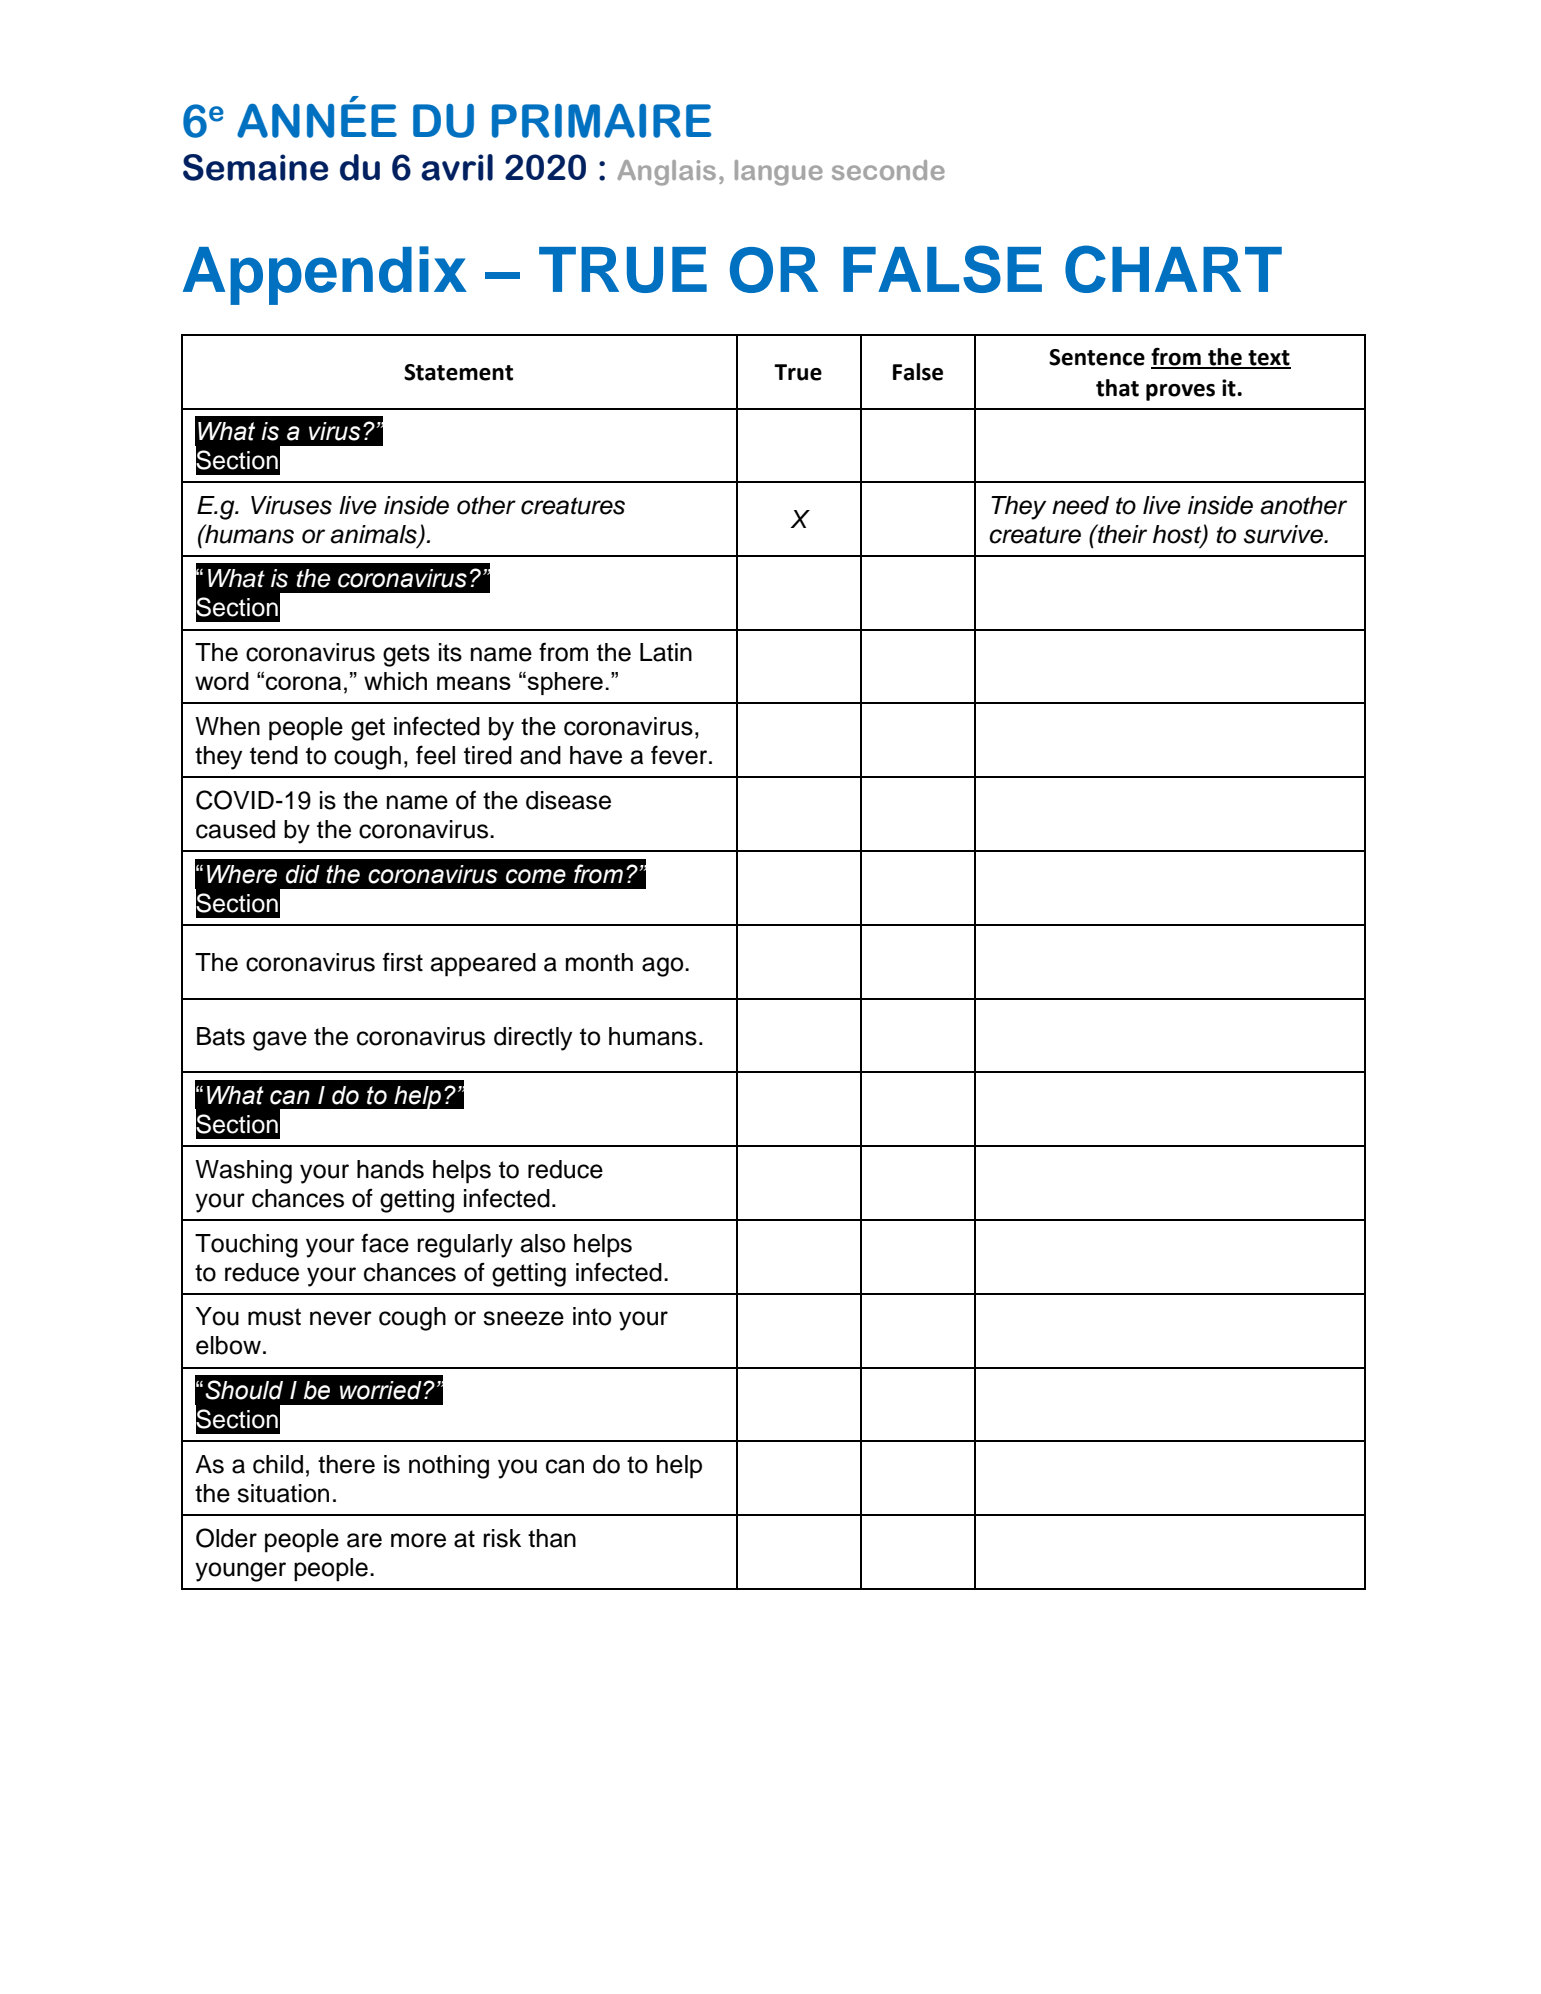  I want to click on than, so click(552, 1538).
